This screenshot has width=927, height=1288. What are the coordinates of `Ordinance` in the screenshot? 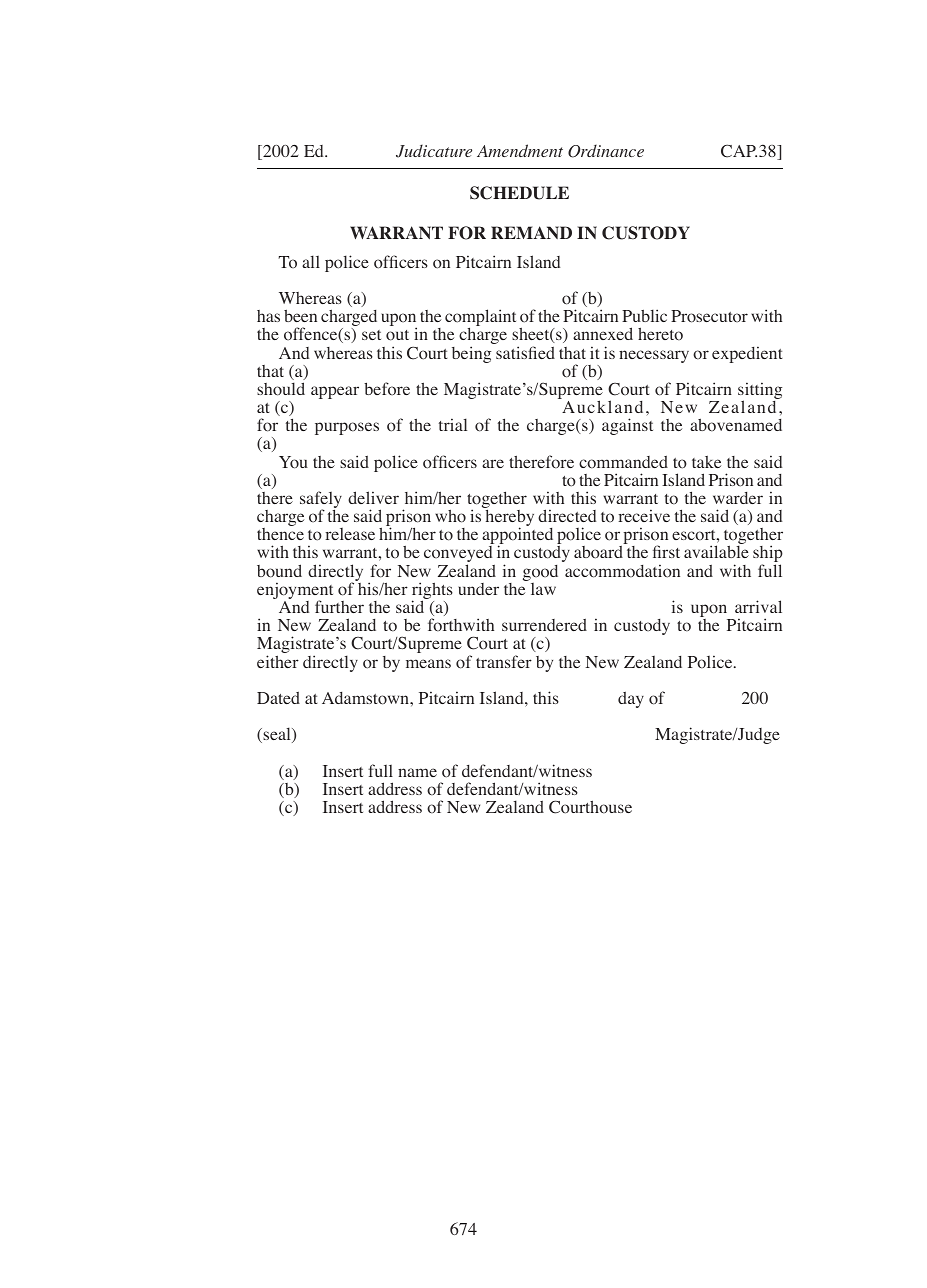 It's located at (606, 151).
